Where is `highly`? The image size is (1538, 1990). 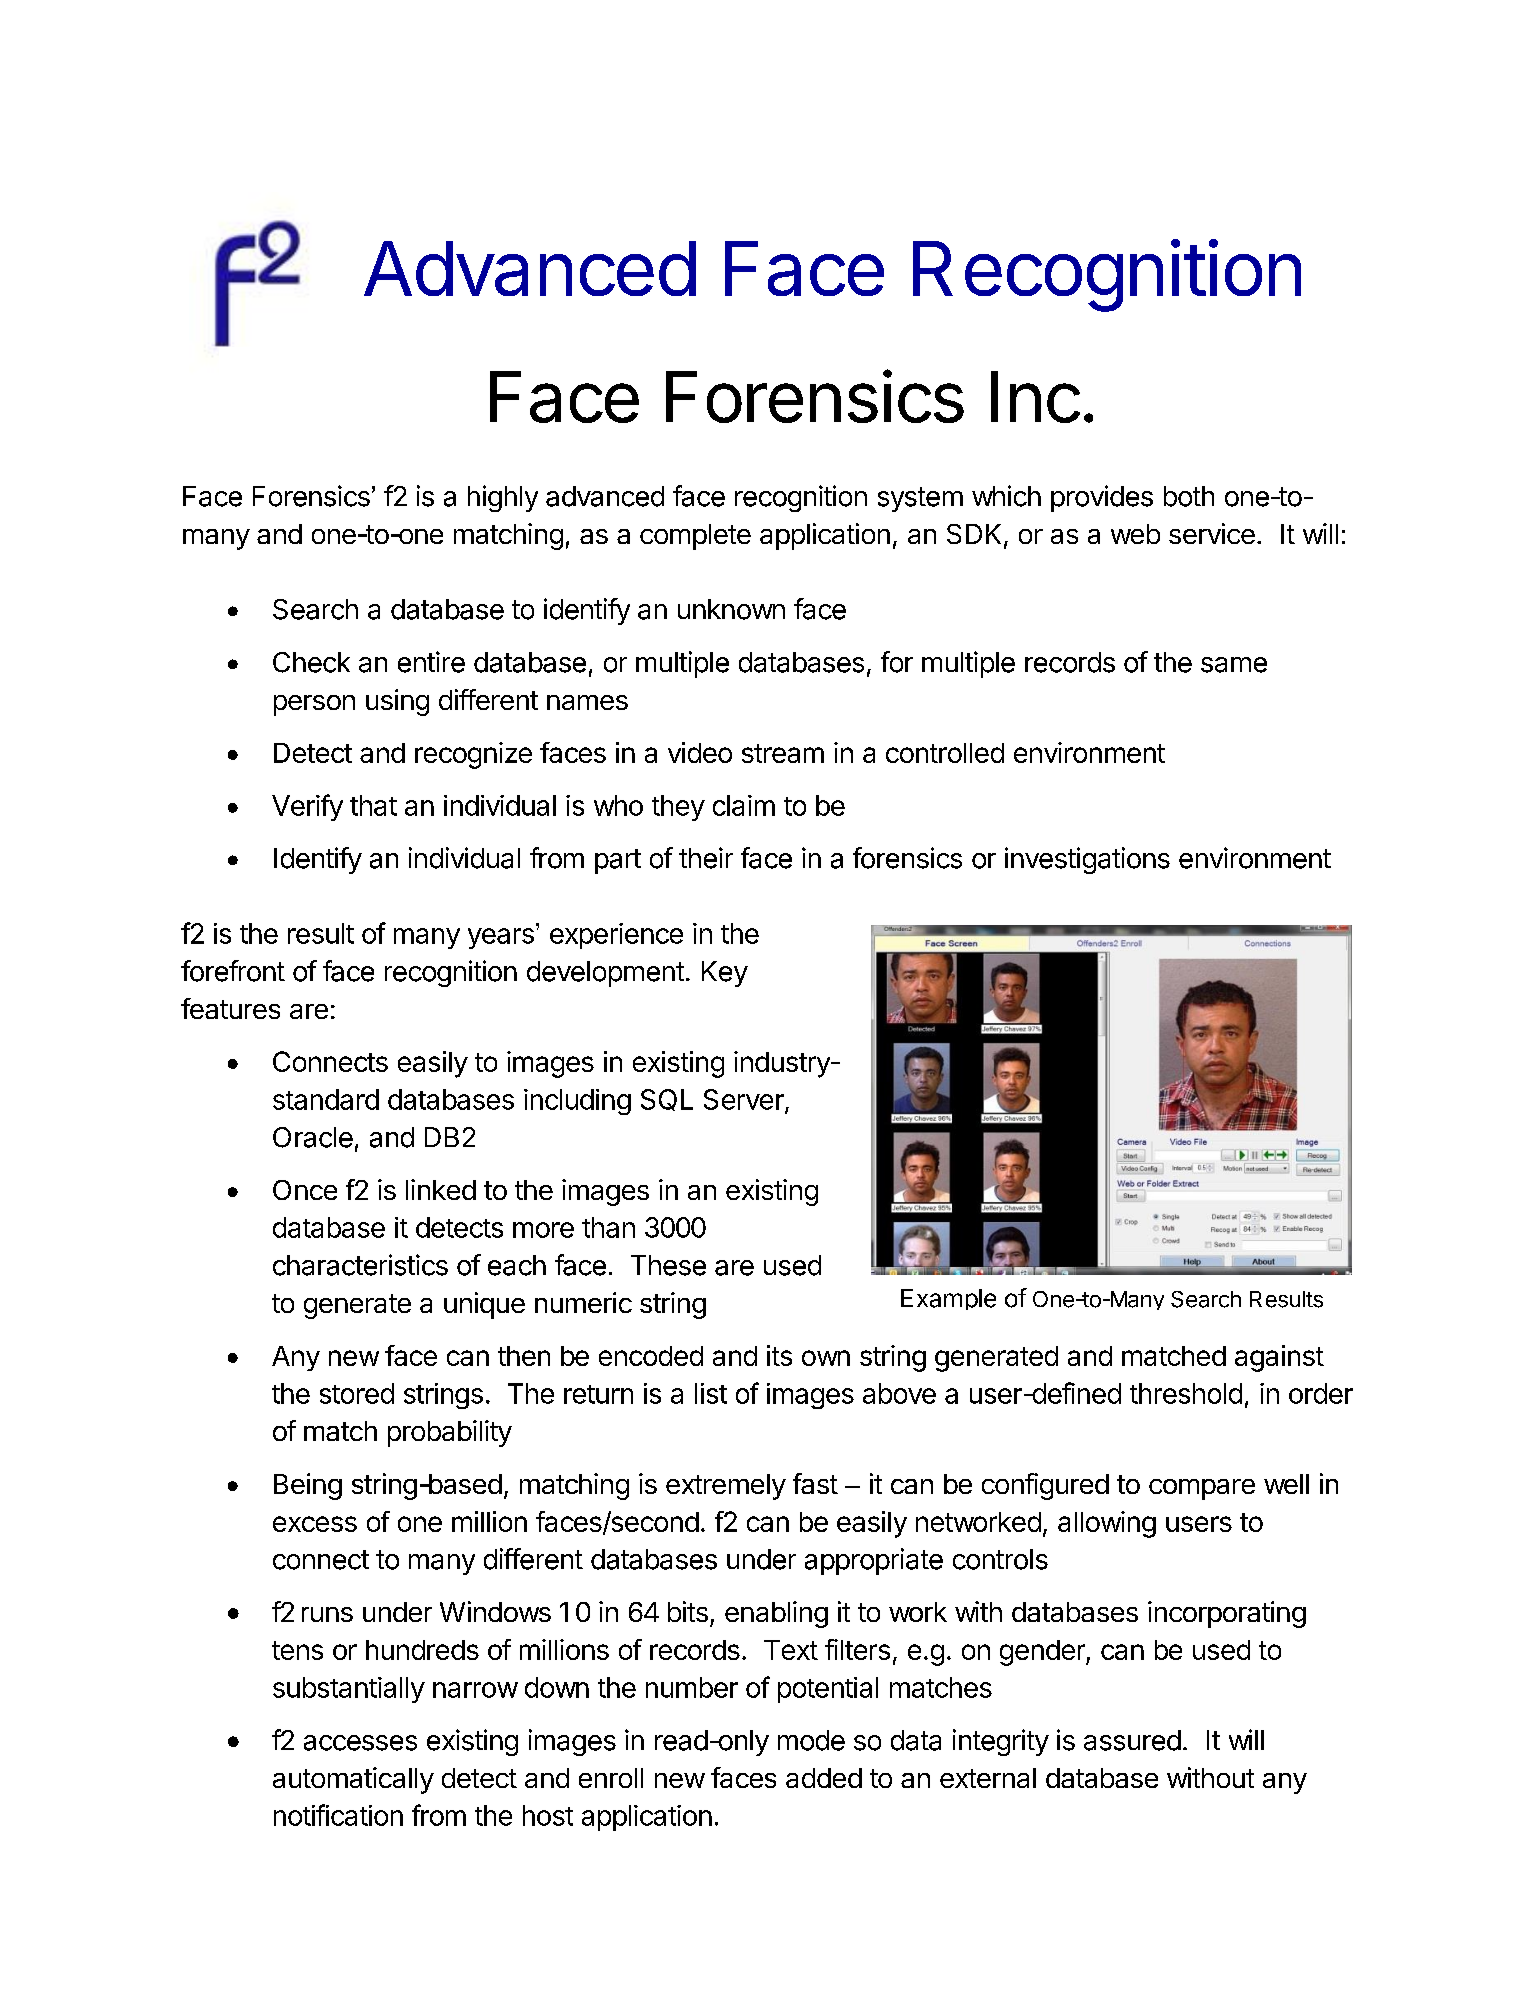
highly is located at coordinates (503, 498).
